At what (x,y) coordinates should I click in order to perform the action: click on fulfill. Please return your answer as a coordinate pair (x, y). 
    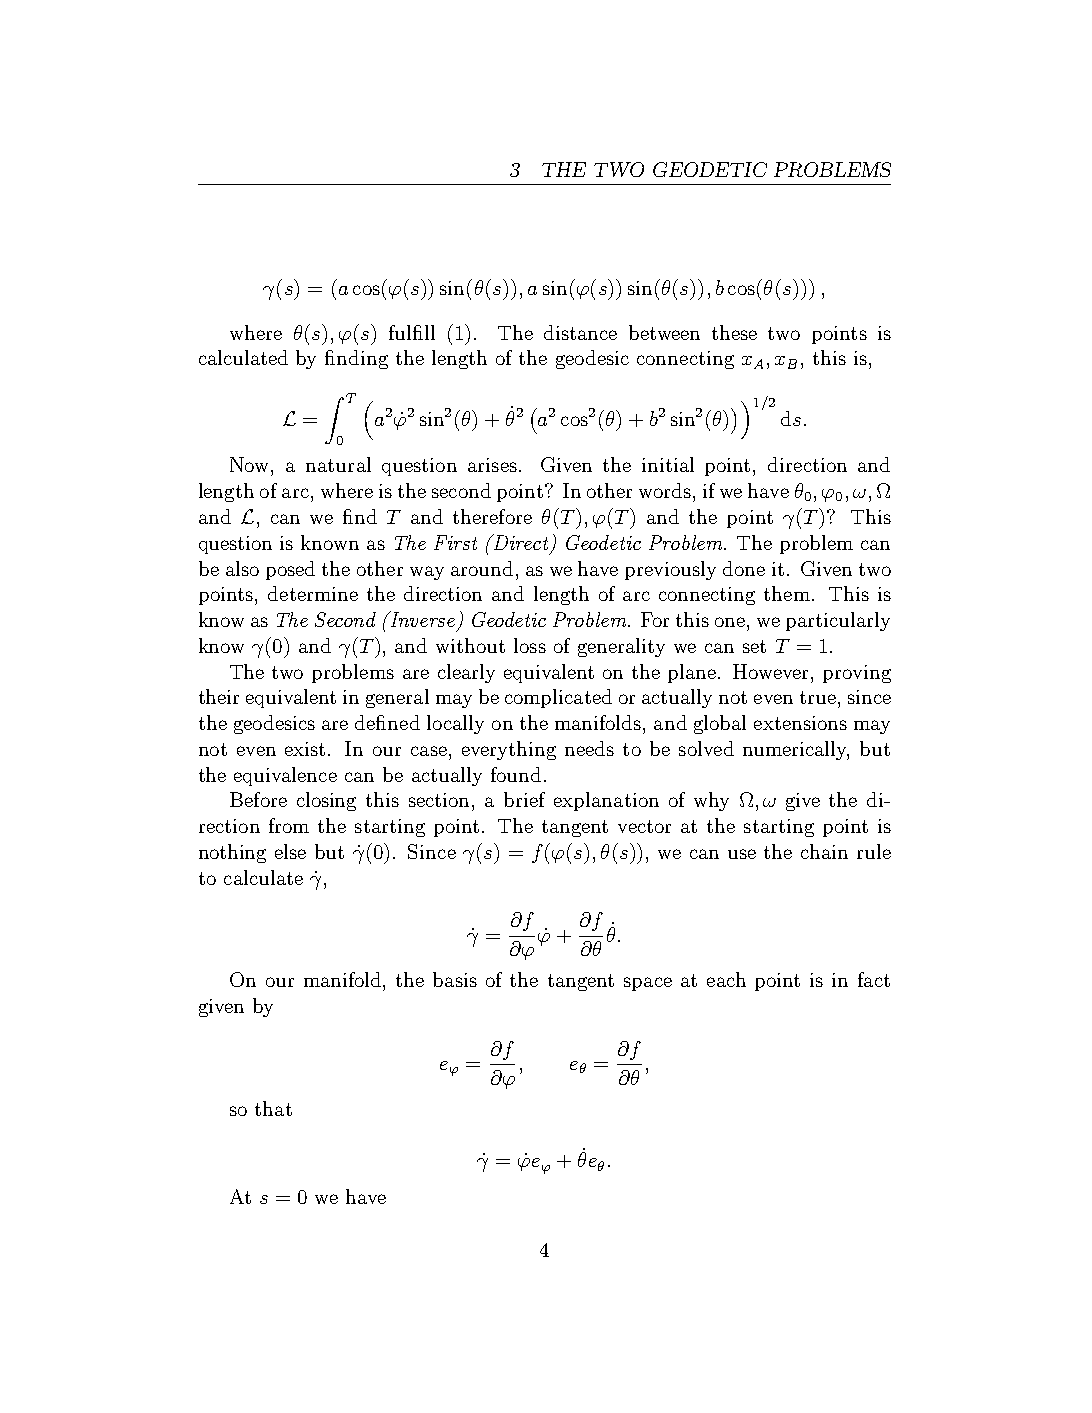
    Looking at the image, I should click on (412, 332).
